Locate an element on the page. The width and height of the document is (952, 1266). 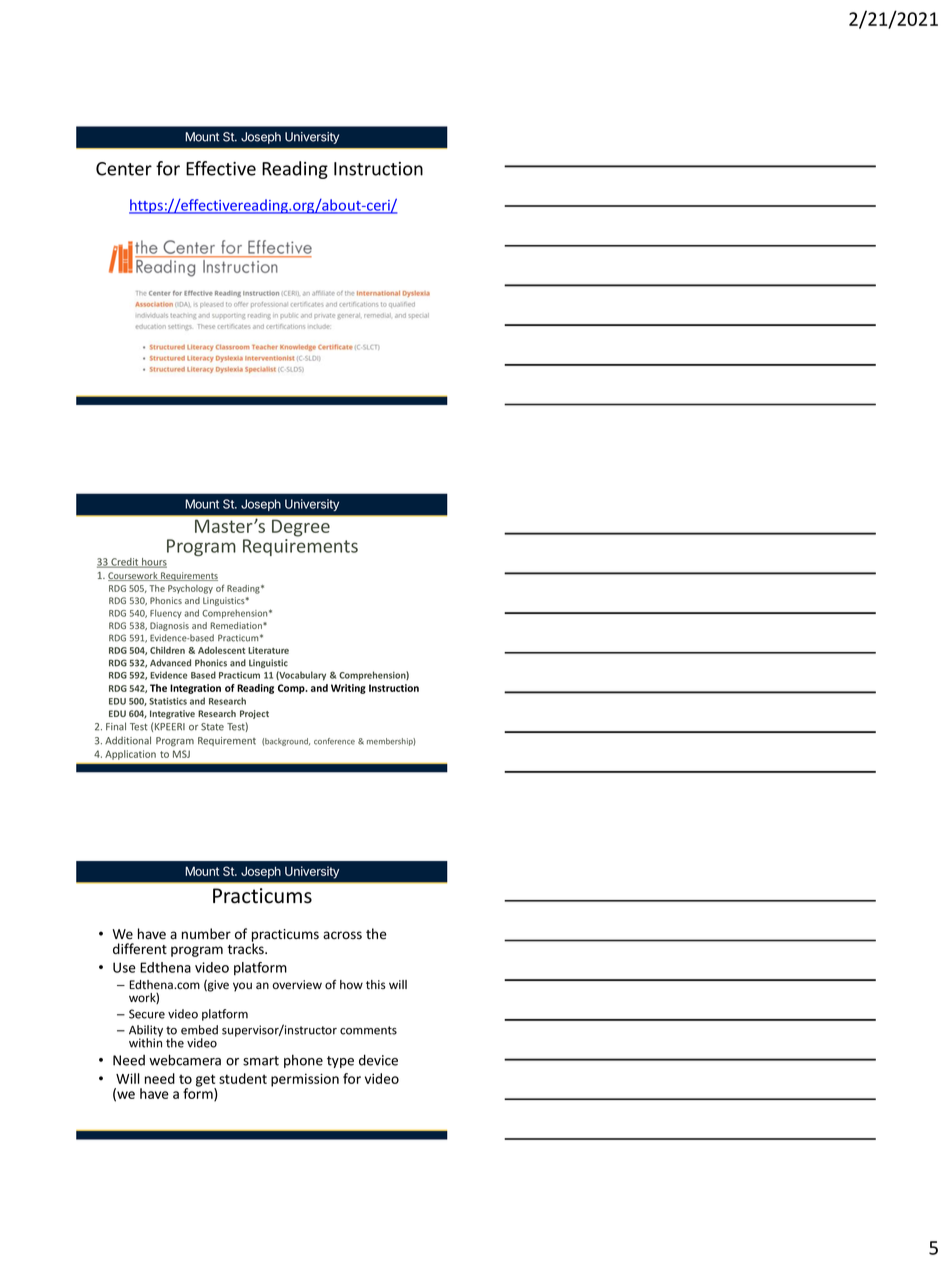
Fluency is located at coordinates (166, 613).
